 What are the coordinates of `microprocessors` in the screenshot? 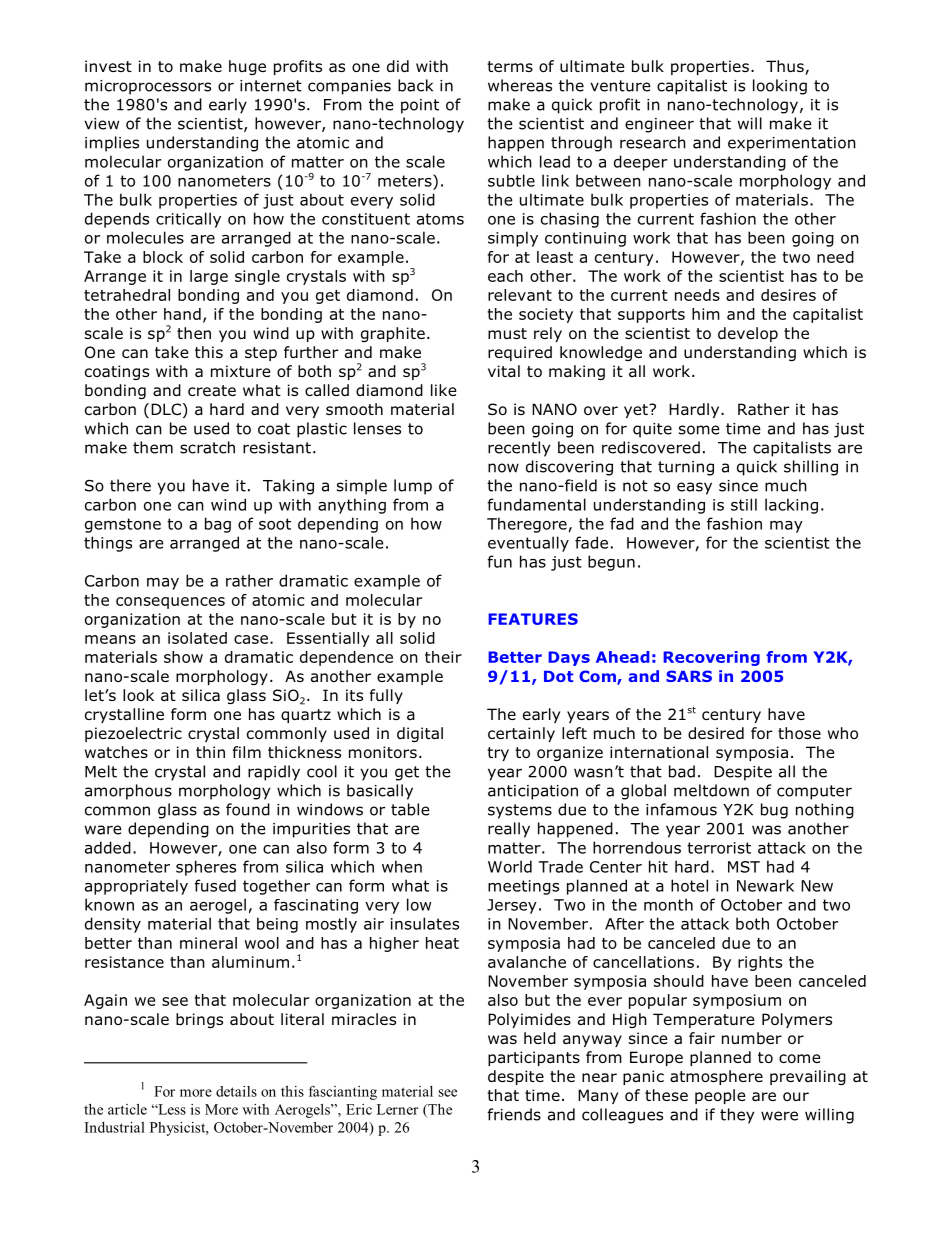 It's located at (148, 87).
